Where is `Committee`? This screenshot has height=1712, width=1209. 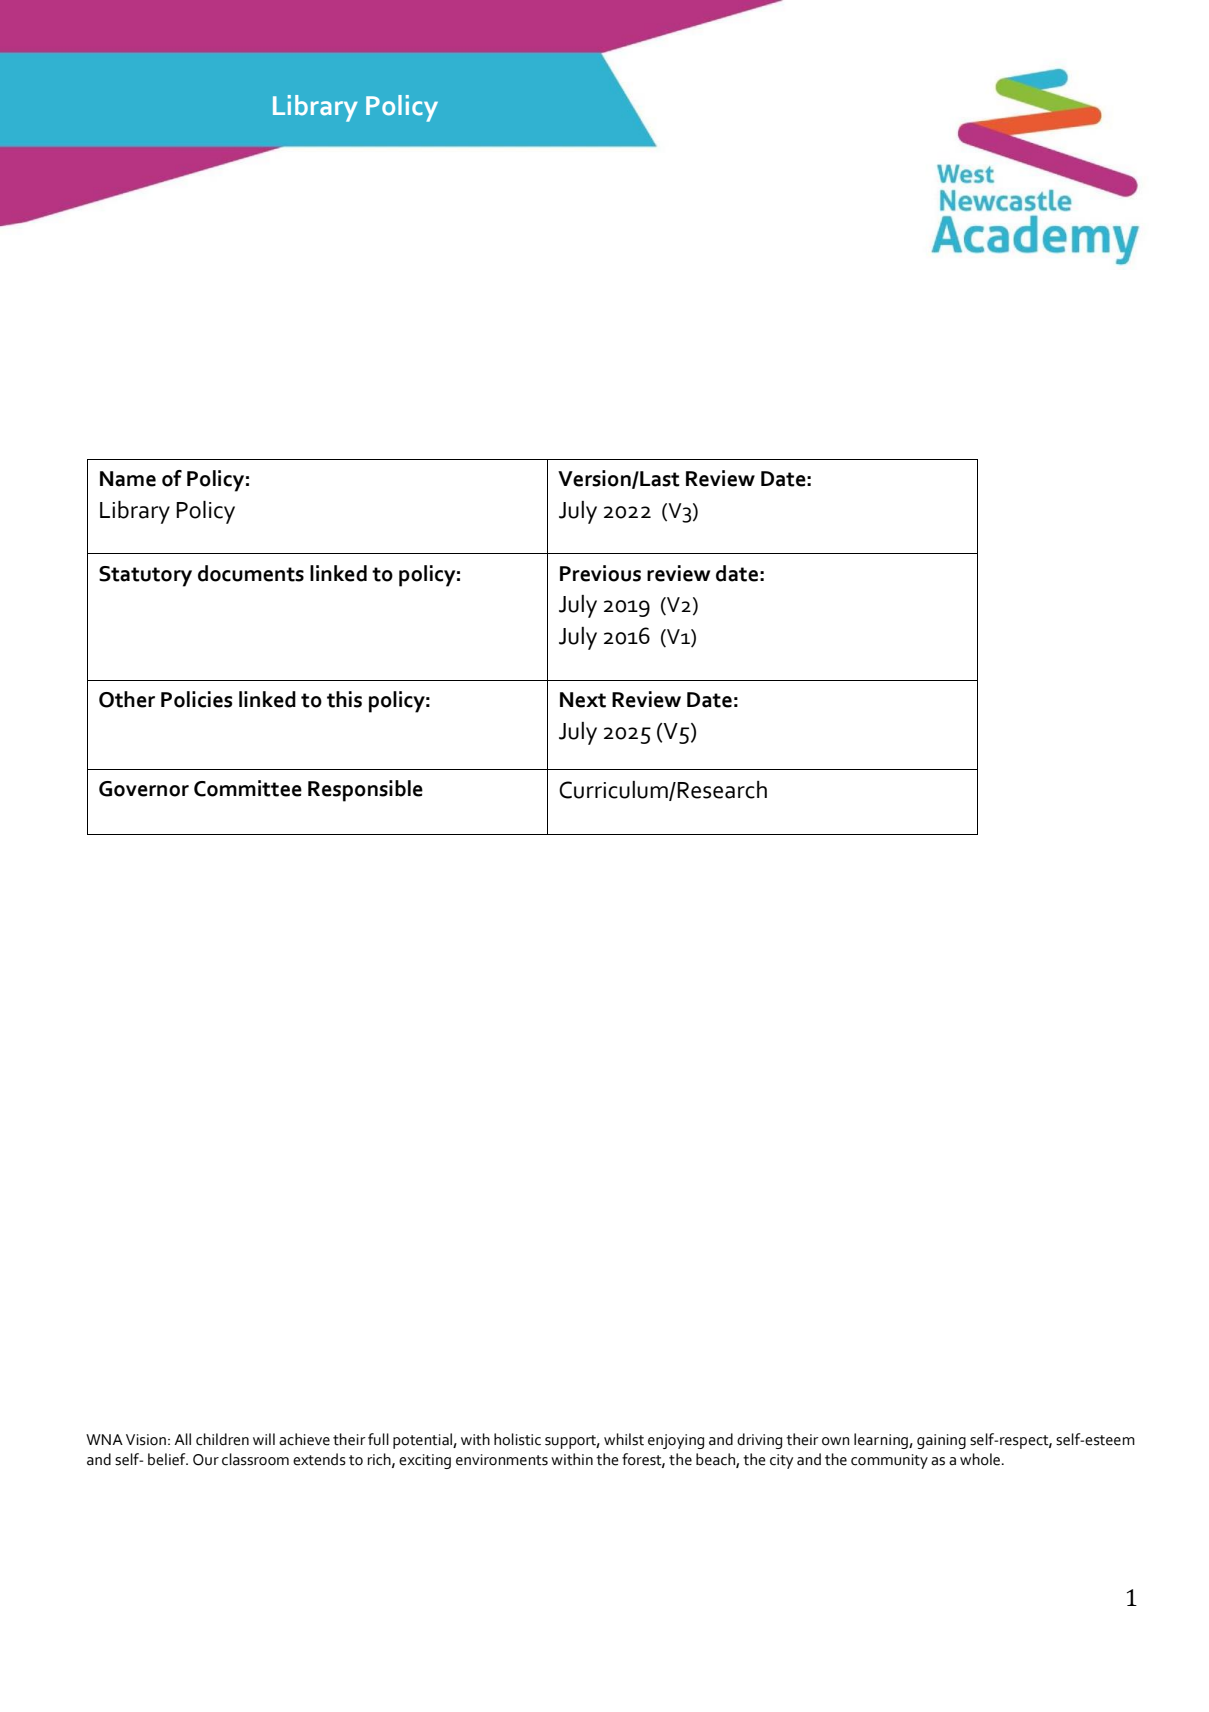
Committee is located at coordinates (248, 788).
